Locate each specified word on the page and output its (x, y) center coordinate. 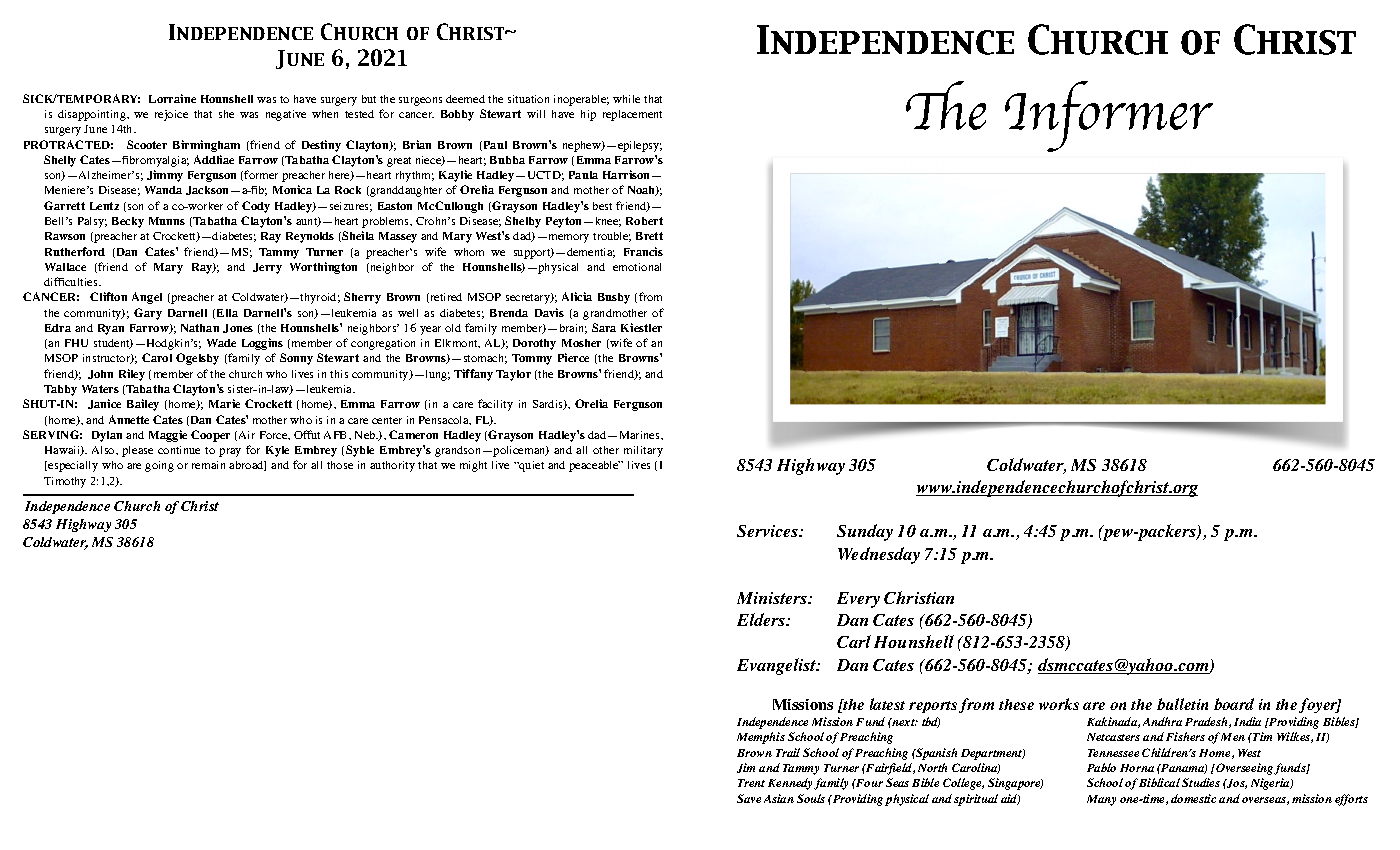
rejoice (171, 115)
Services (769, 531)
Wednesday (879, 555)
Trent (751, 783)
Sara (604, 327)
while (626, 99)
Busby (614, 298)
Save (749, 798)
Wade (221, 343)
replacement (632, 115)
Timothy (65, 482)
